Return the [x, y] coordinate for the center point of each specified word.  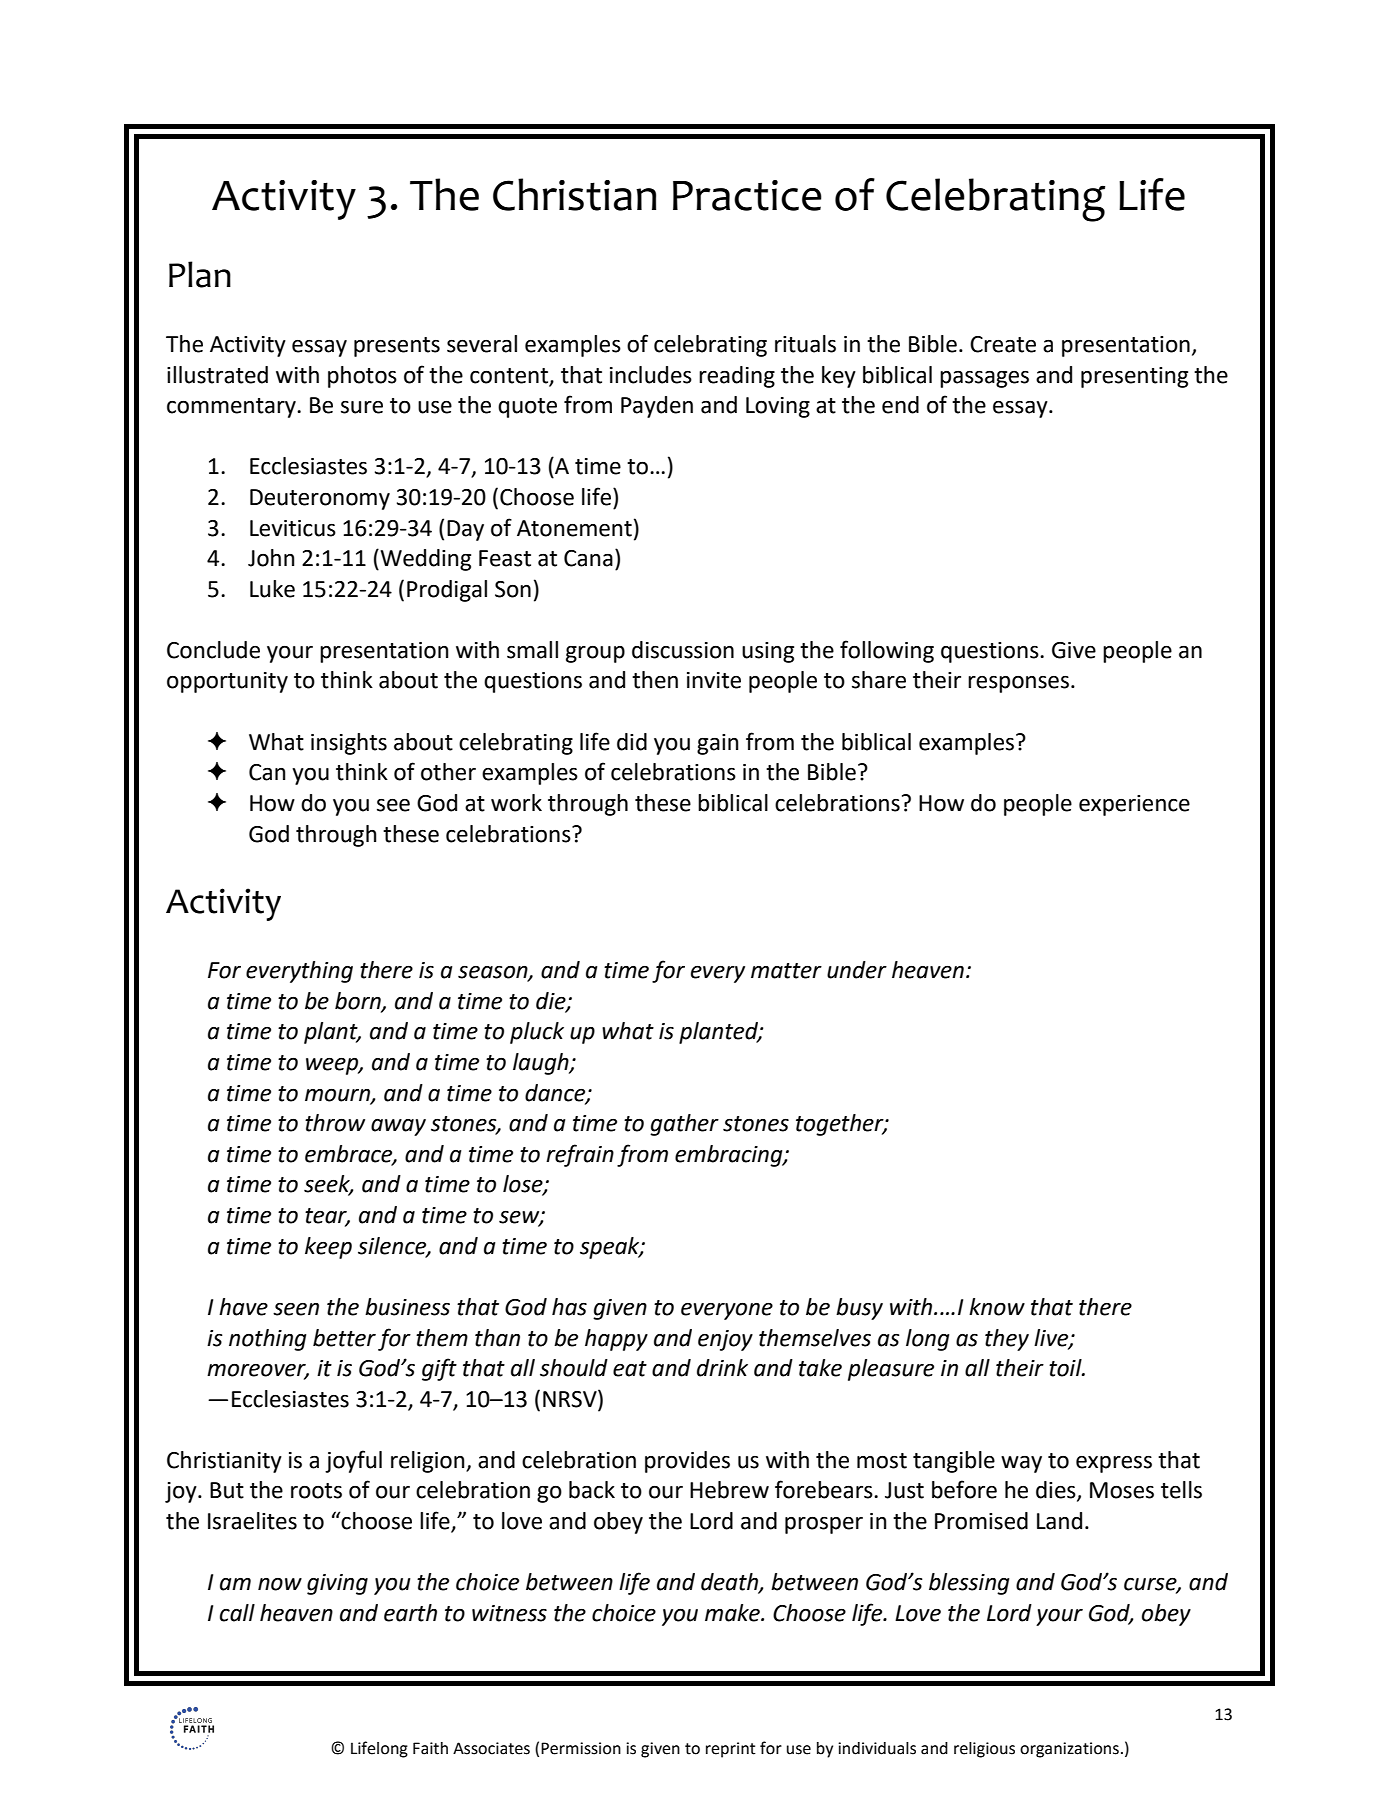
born [359, 1001]
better [344, 1338]
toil [1066, 1368]
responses [1018, 684]
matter [786, 971]
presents [397, 347]
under [857, 970]
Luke [272, 589]
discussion [683, 650]
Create [1003, 344]
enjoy [725, 1340]
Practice [747, 195]
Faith [430, 1748]
